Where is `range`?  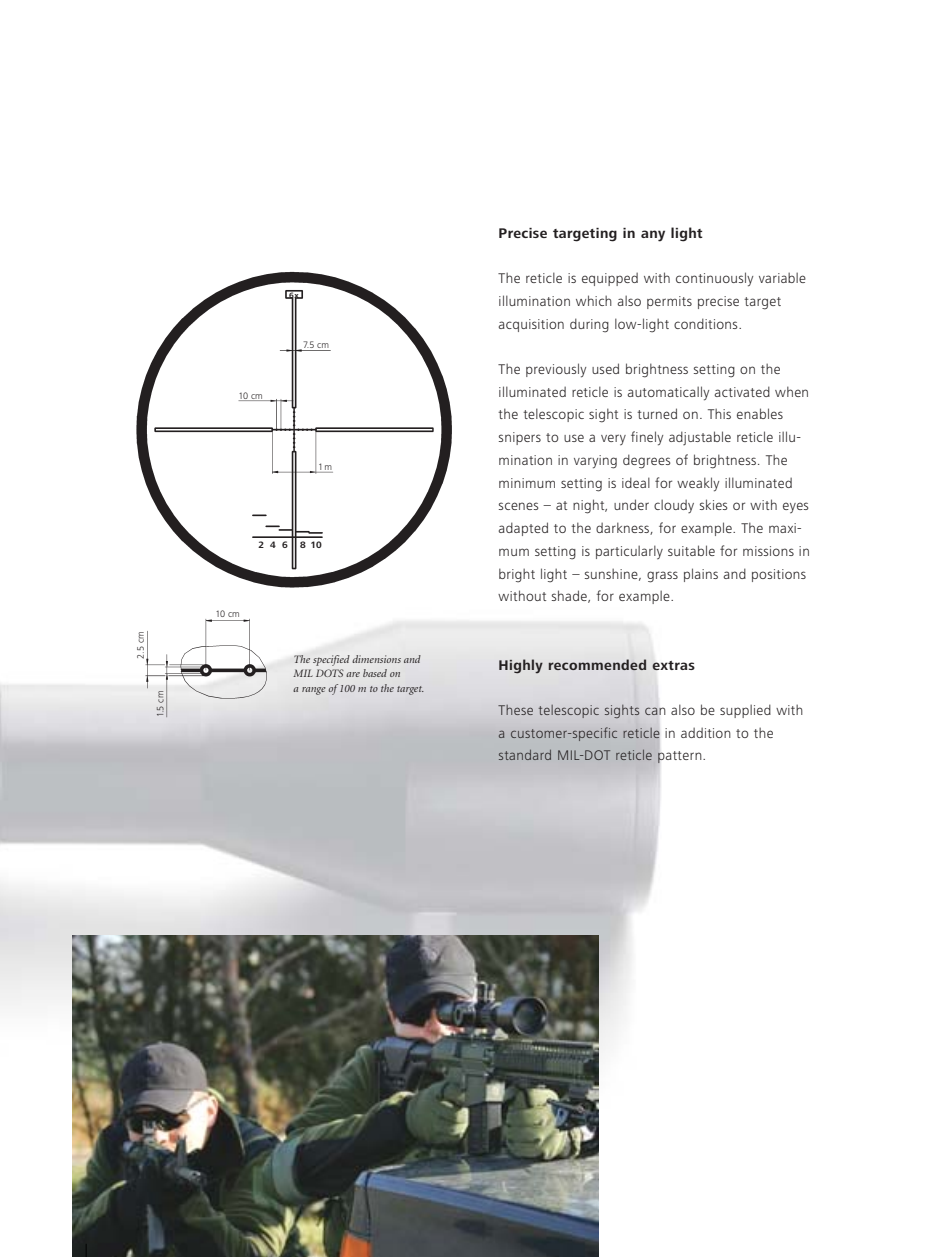
range is located at coordinates (314, 691).
